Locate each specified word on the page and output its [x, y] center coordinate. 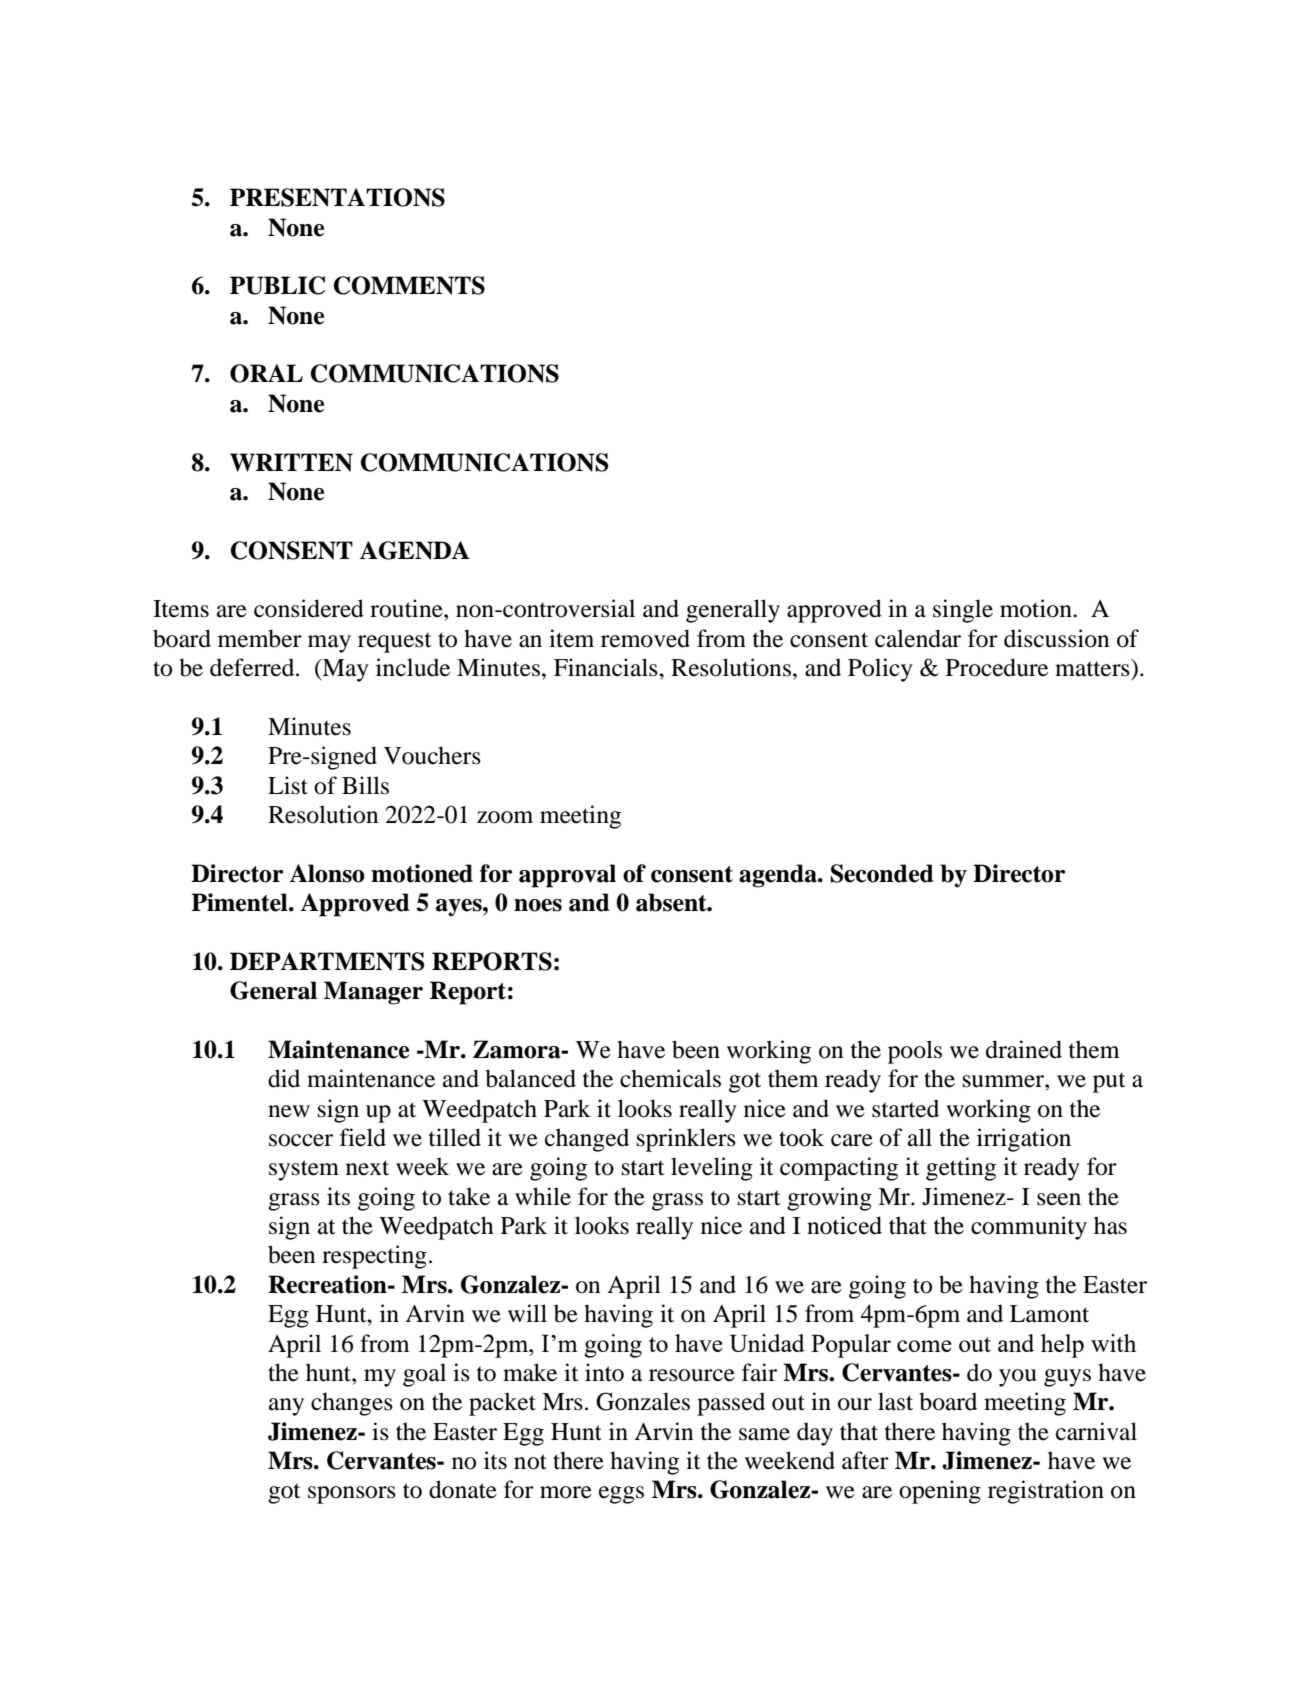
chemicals [670, 1078]
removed [645, 638]
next [367, 1168]
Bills [365, 785]
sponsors [352, 1495]
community [1029, 1228]
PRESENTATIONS [337, 197]
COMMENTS [409, 285]
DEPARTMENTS [327, 961]
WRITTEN [291, 462]
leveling [712, 1169]
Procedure [997, 667]
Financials [607, 667]
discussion [1057, 638]
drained [1024, 1049]
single [963, 611]
